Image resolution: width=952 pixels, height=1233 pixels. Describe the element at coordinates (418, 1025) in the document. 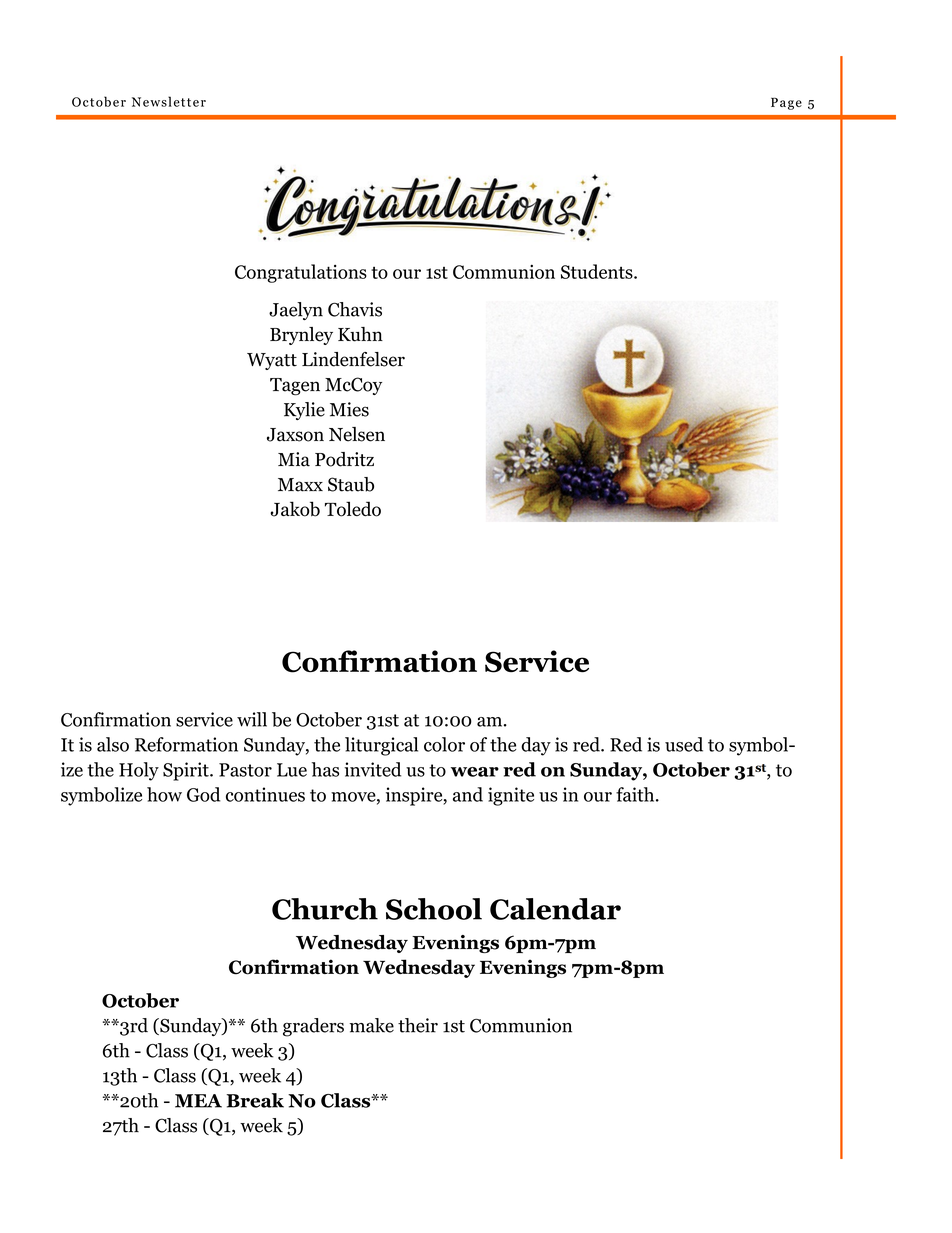

I see `their` at that location.
